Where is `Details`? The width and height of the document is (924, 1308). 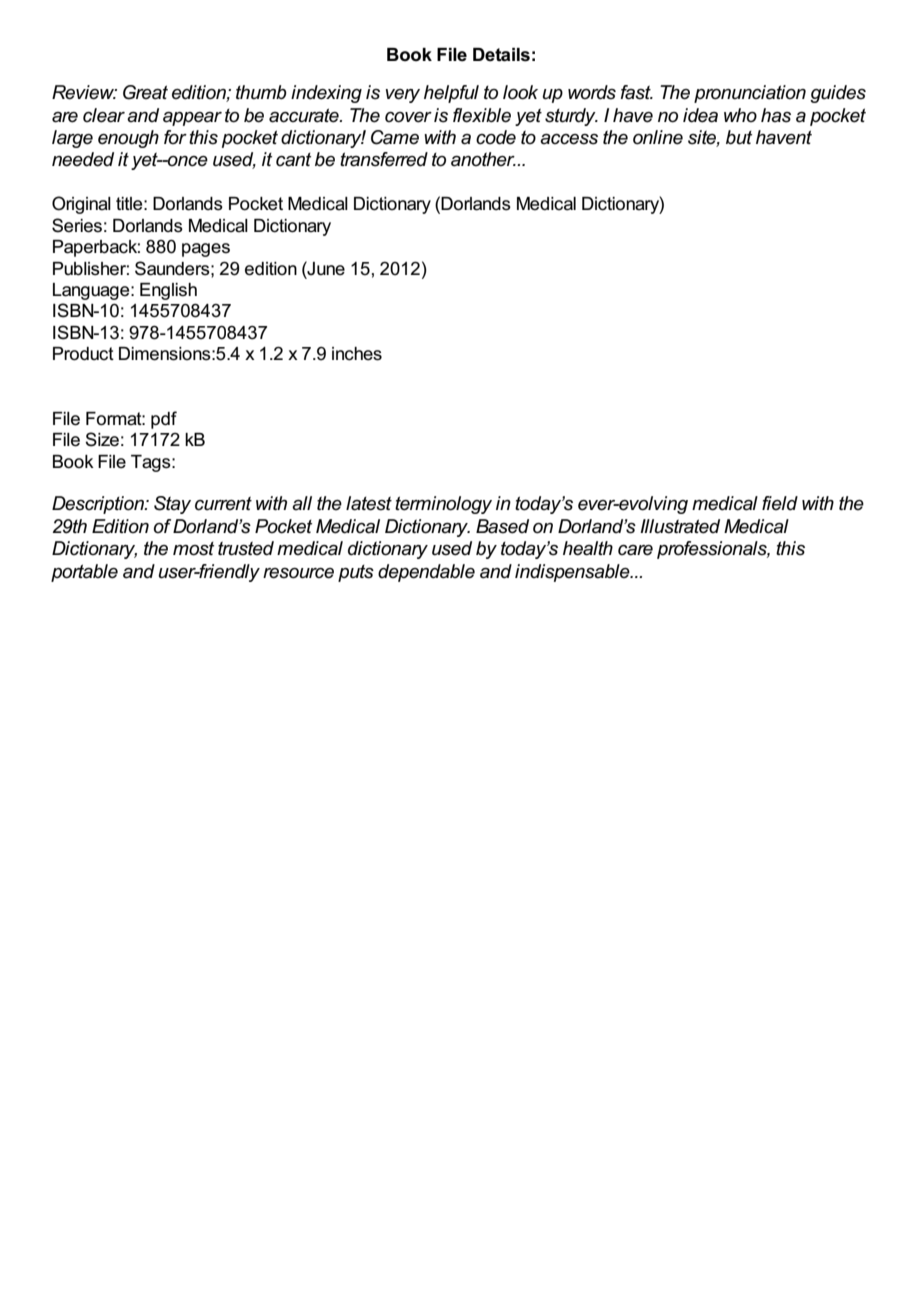 Details is located at coordinates (501, 55).
